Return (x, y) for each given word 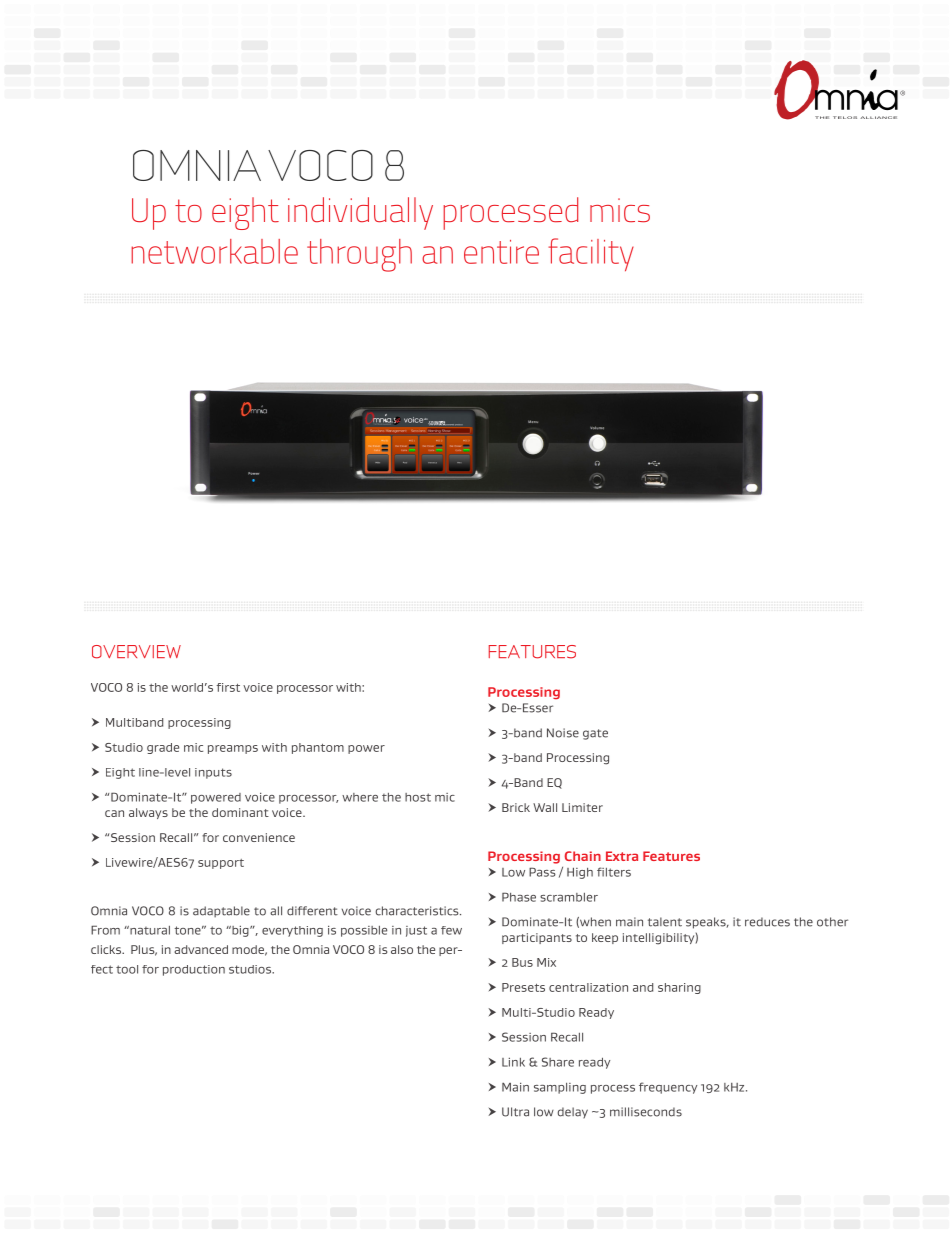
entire (501, 252)
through (359, 255)
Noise (563, 733)
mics (620, 210)
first (228, 687)
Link (513, 1062)
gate (595, 734)
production (194, 970)
